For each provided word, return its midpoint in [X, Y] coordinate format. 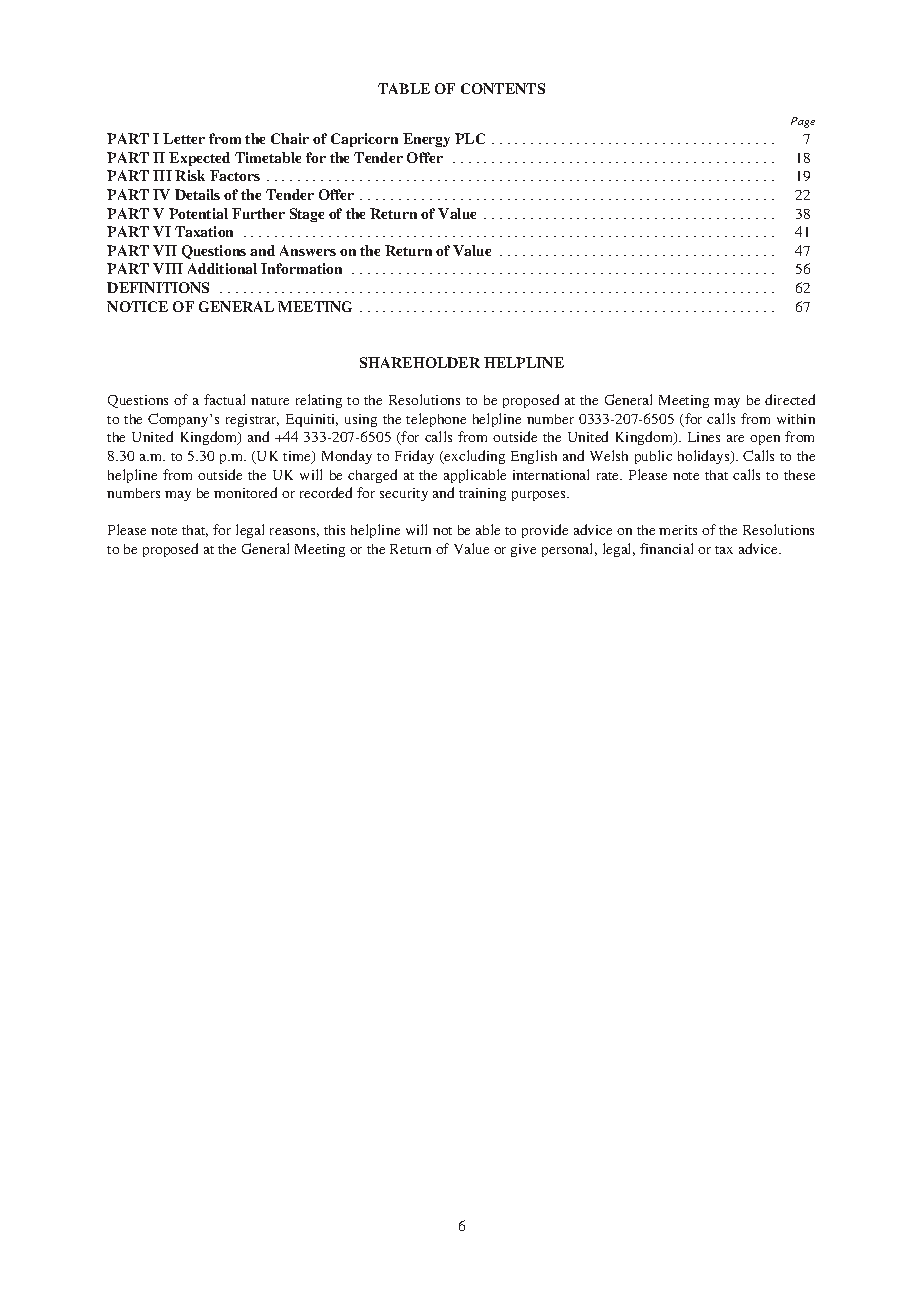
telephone [436, 420]
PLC [470, 138]
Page [803, 122]
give [523, 550]
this [334, 530]
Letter [184, 138]
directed [790, 399]
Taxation [204, 231]
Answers [308, 250]
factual [224, 399]
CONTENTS [503, 88]
